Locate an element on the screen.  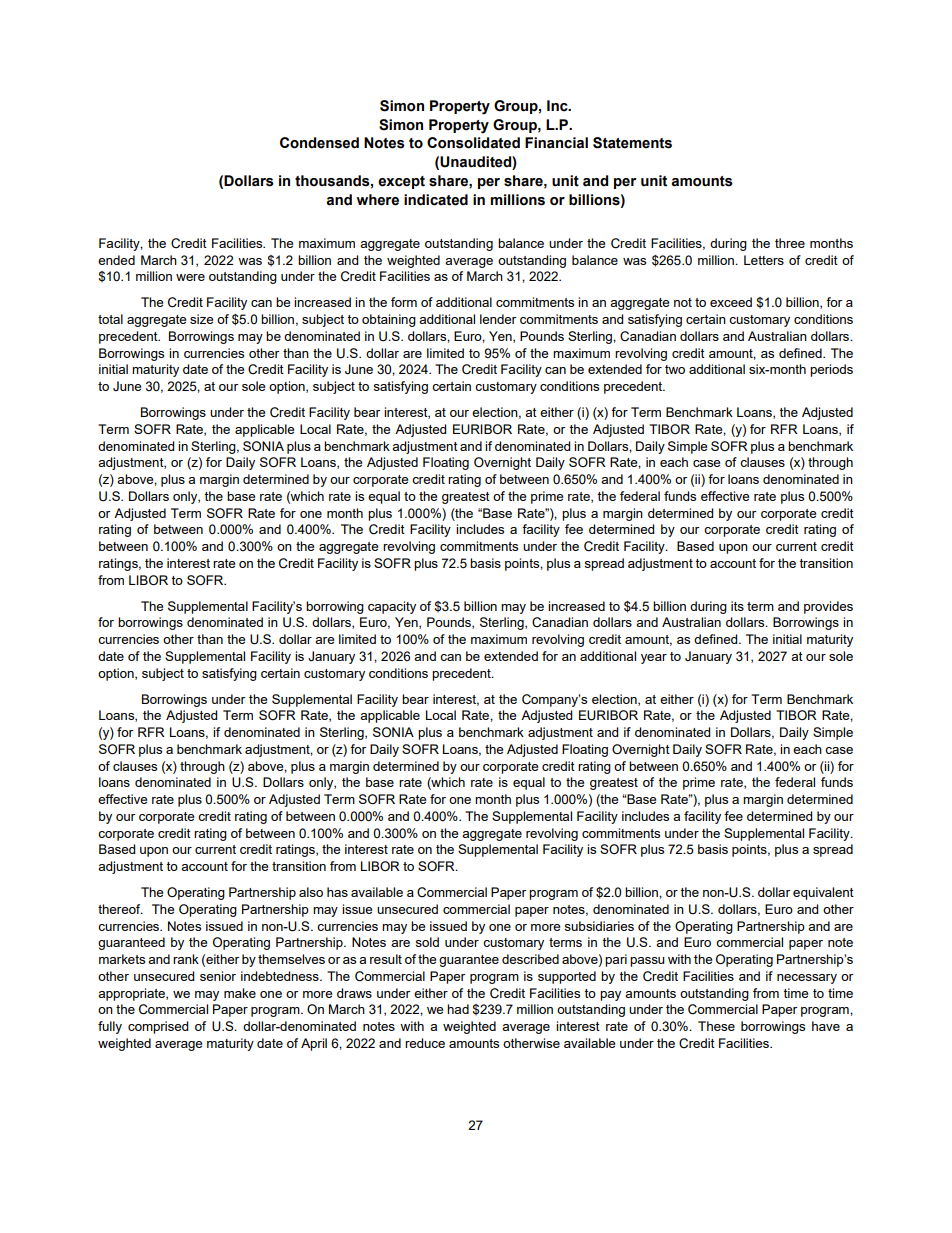
Condensed is located at coordinates (319, 143).
